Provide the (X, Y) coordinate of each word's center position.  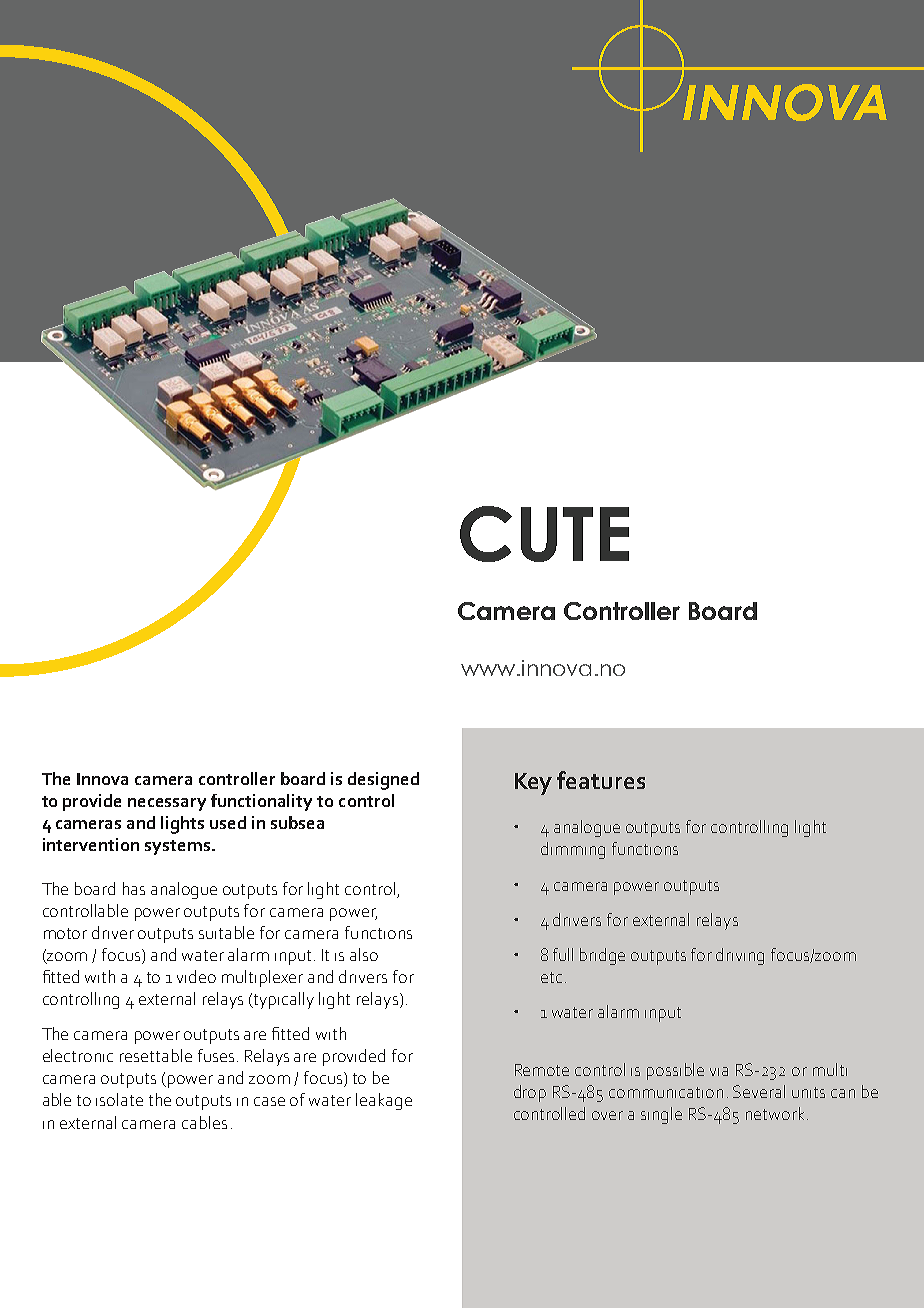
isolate (119, 1099)
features (601, 780)
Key (533, 784)
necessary (167, 804)
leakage (384, 1101)
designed (383, 781)
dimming (573, 850)
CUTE (544, 534)
